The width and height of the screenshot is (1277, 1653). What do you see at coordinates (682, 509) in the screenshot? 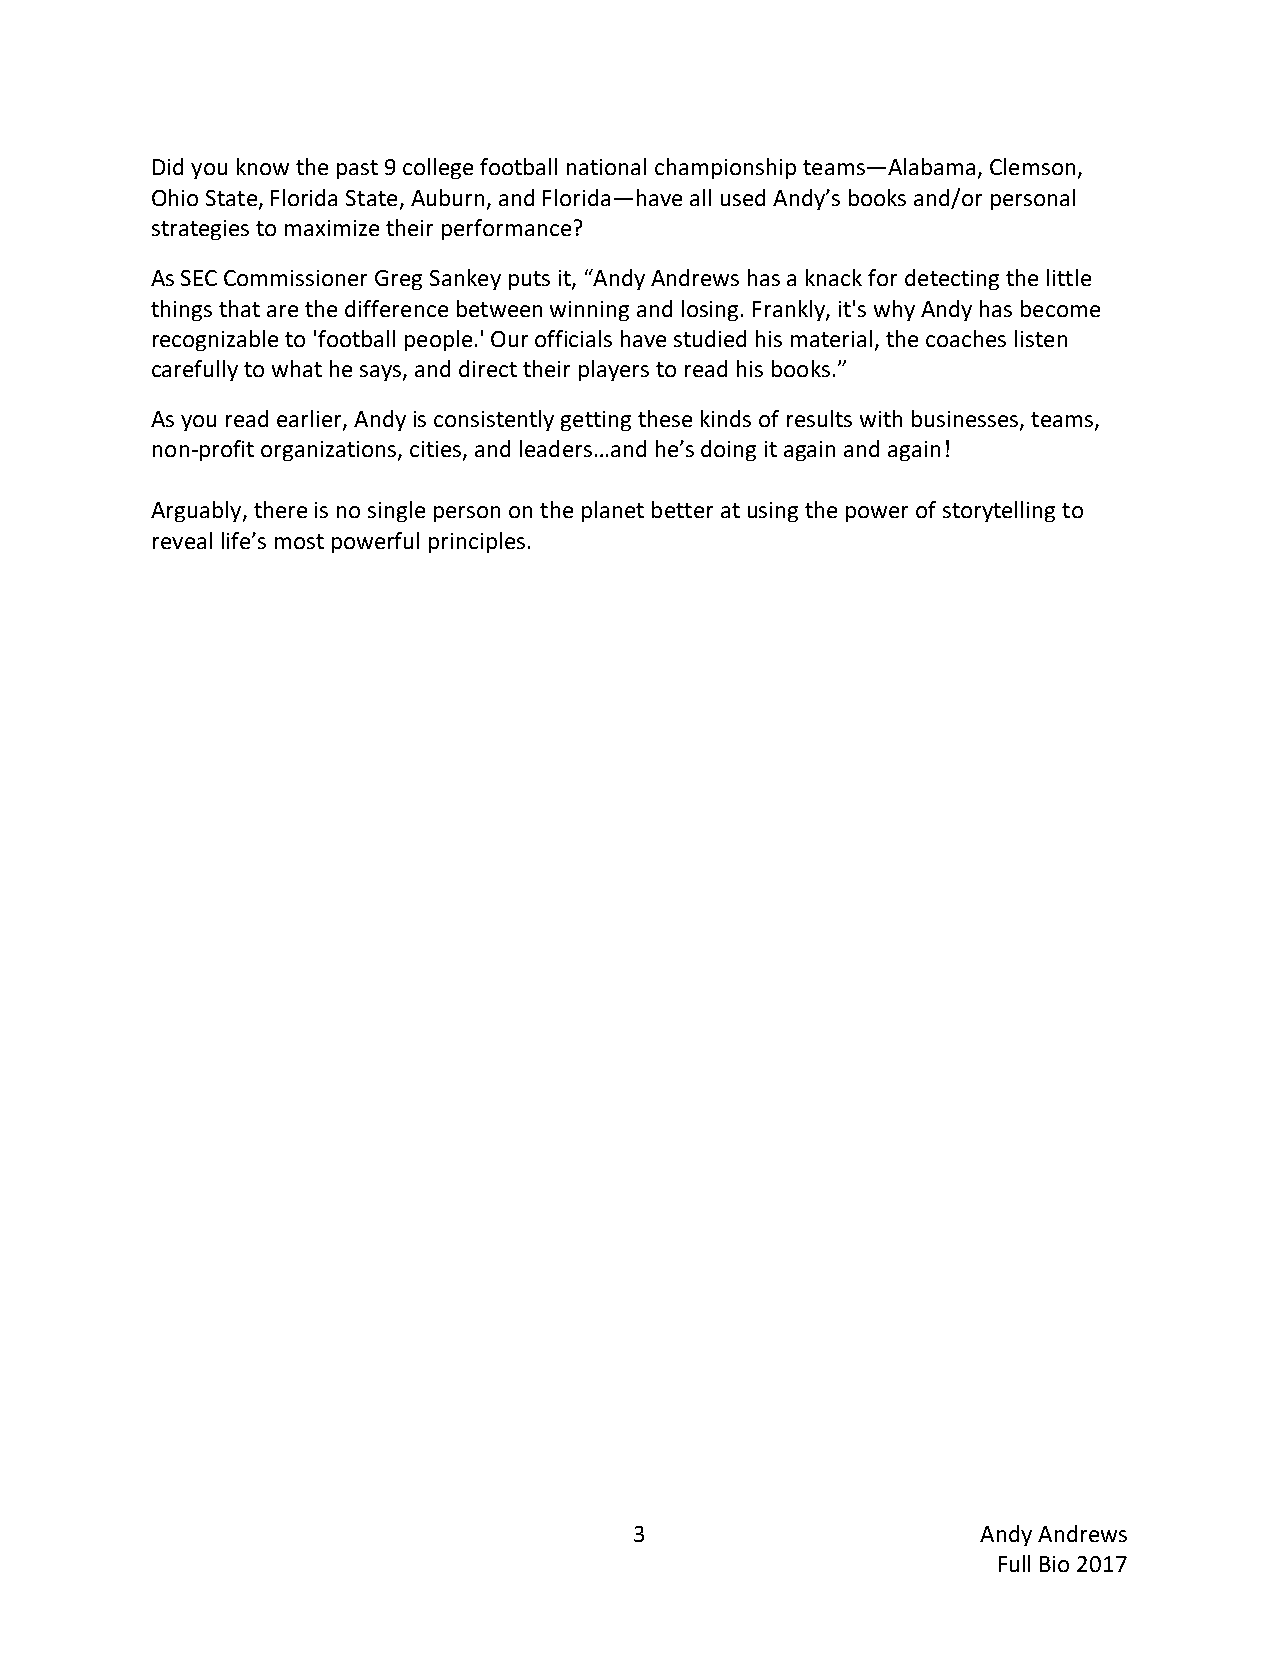
I see `better` at bounding box center [682, 509].
